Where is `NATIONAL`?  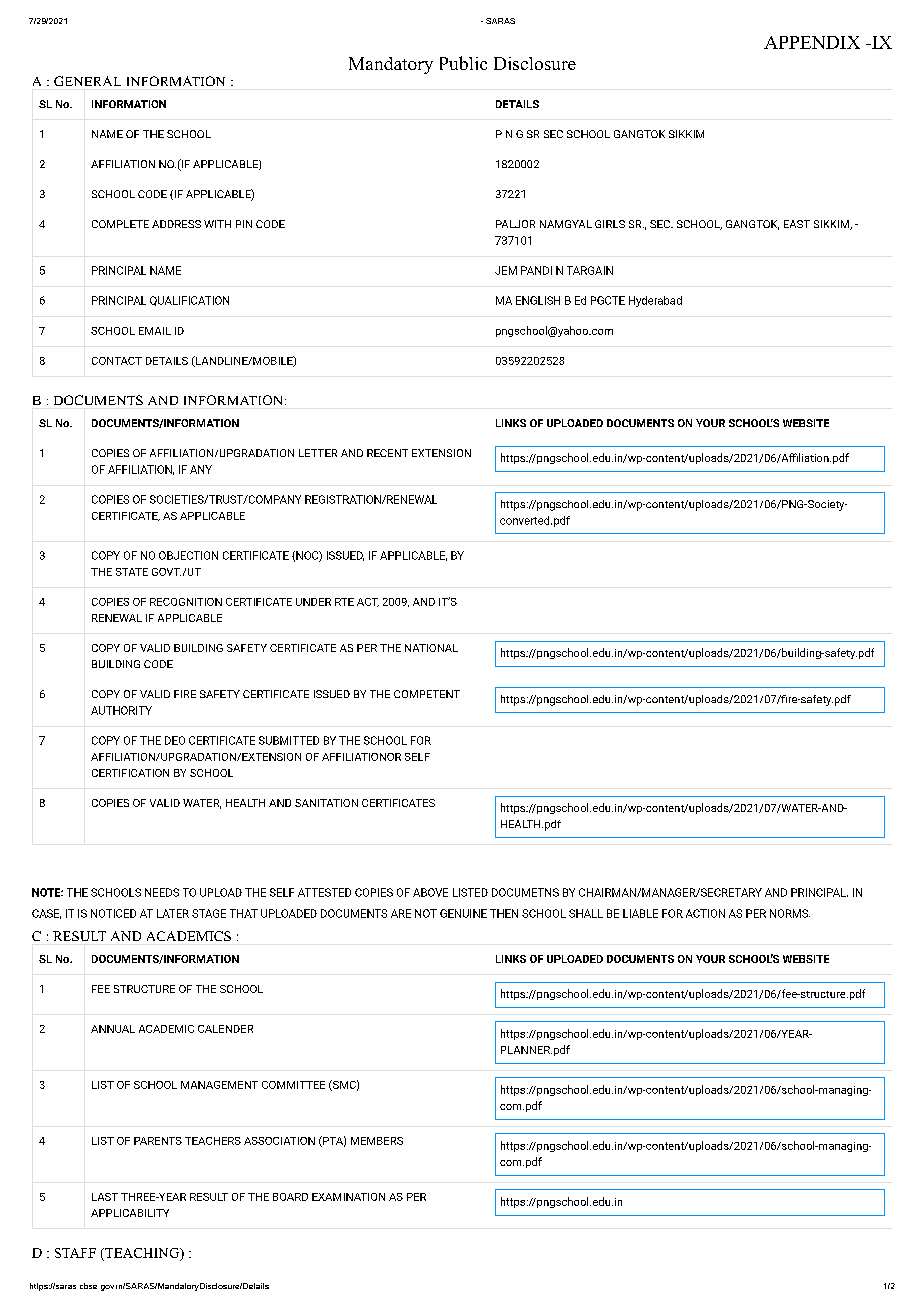
NATIONAL is located at coordinates (431, 648).
